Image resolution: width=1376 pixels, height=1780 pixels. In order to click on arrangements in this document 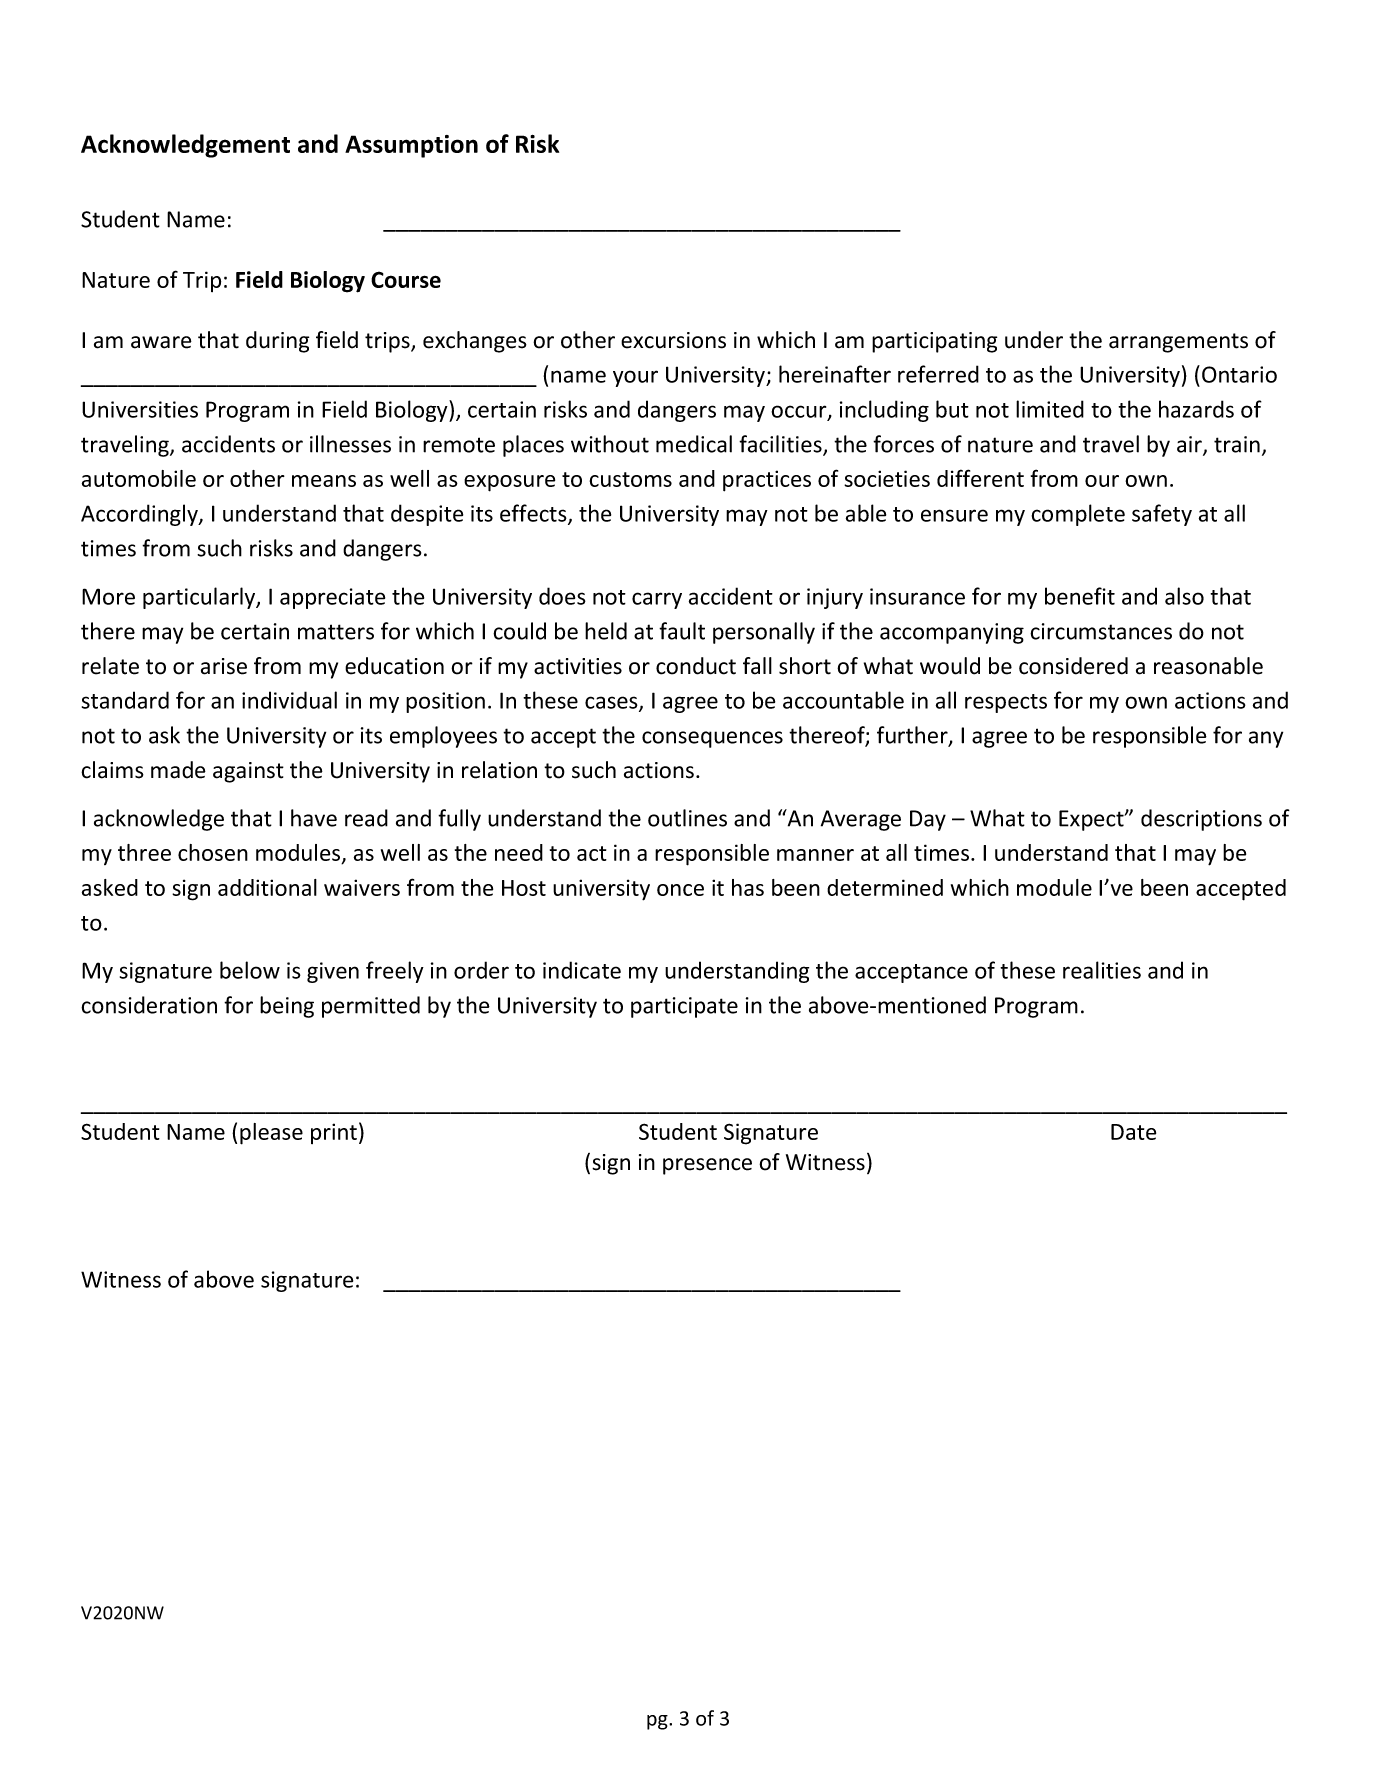, I will do `click(1178, 343)`.
